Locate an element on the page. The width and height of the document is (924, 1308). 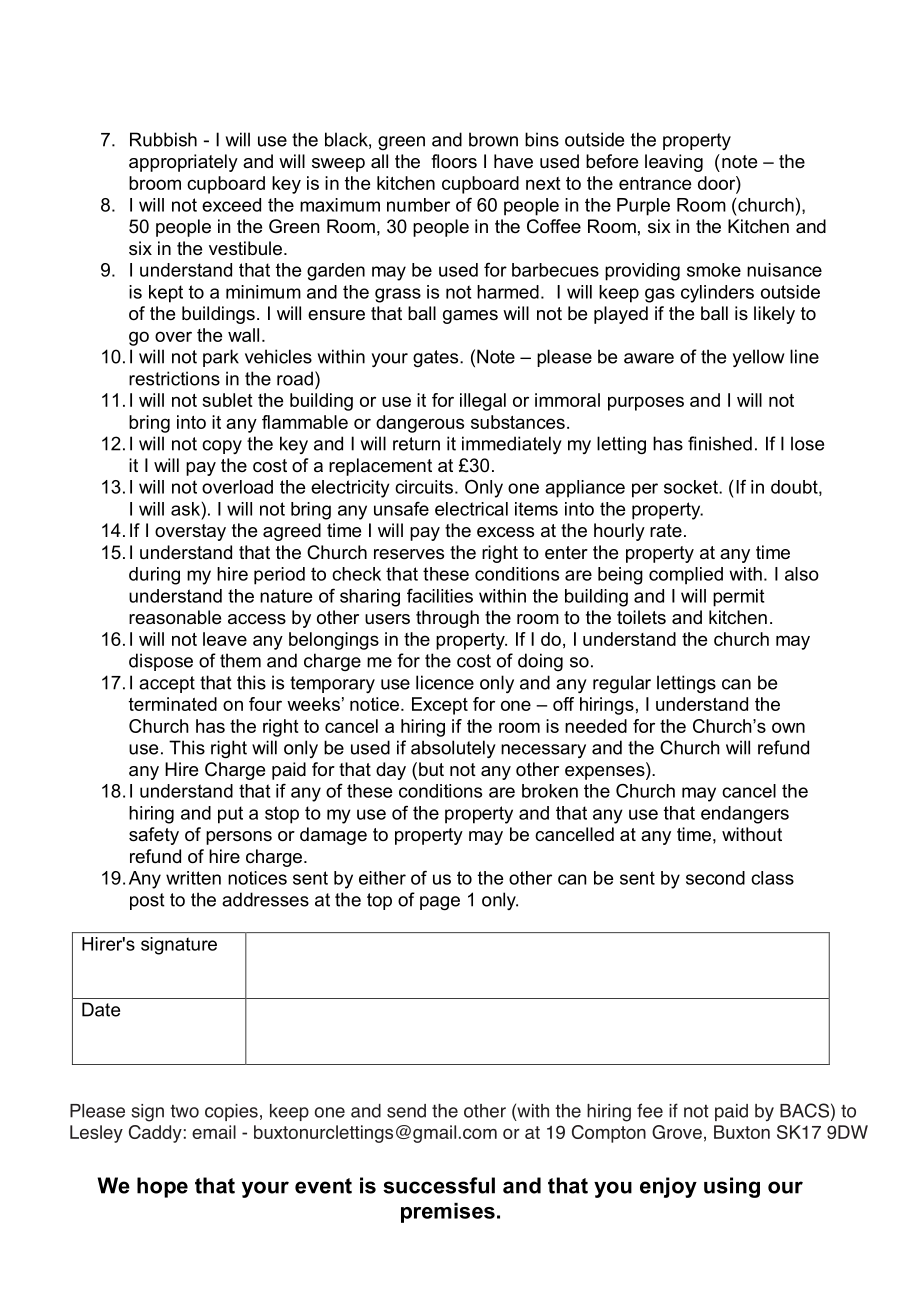
floors is located at coordinates (454, 161).
